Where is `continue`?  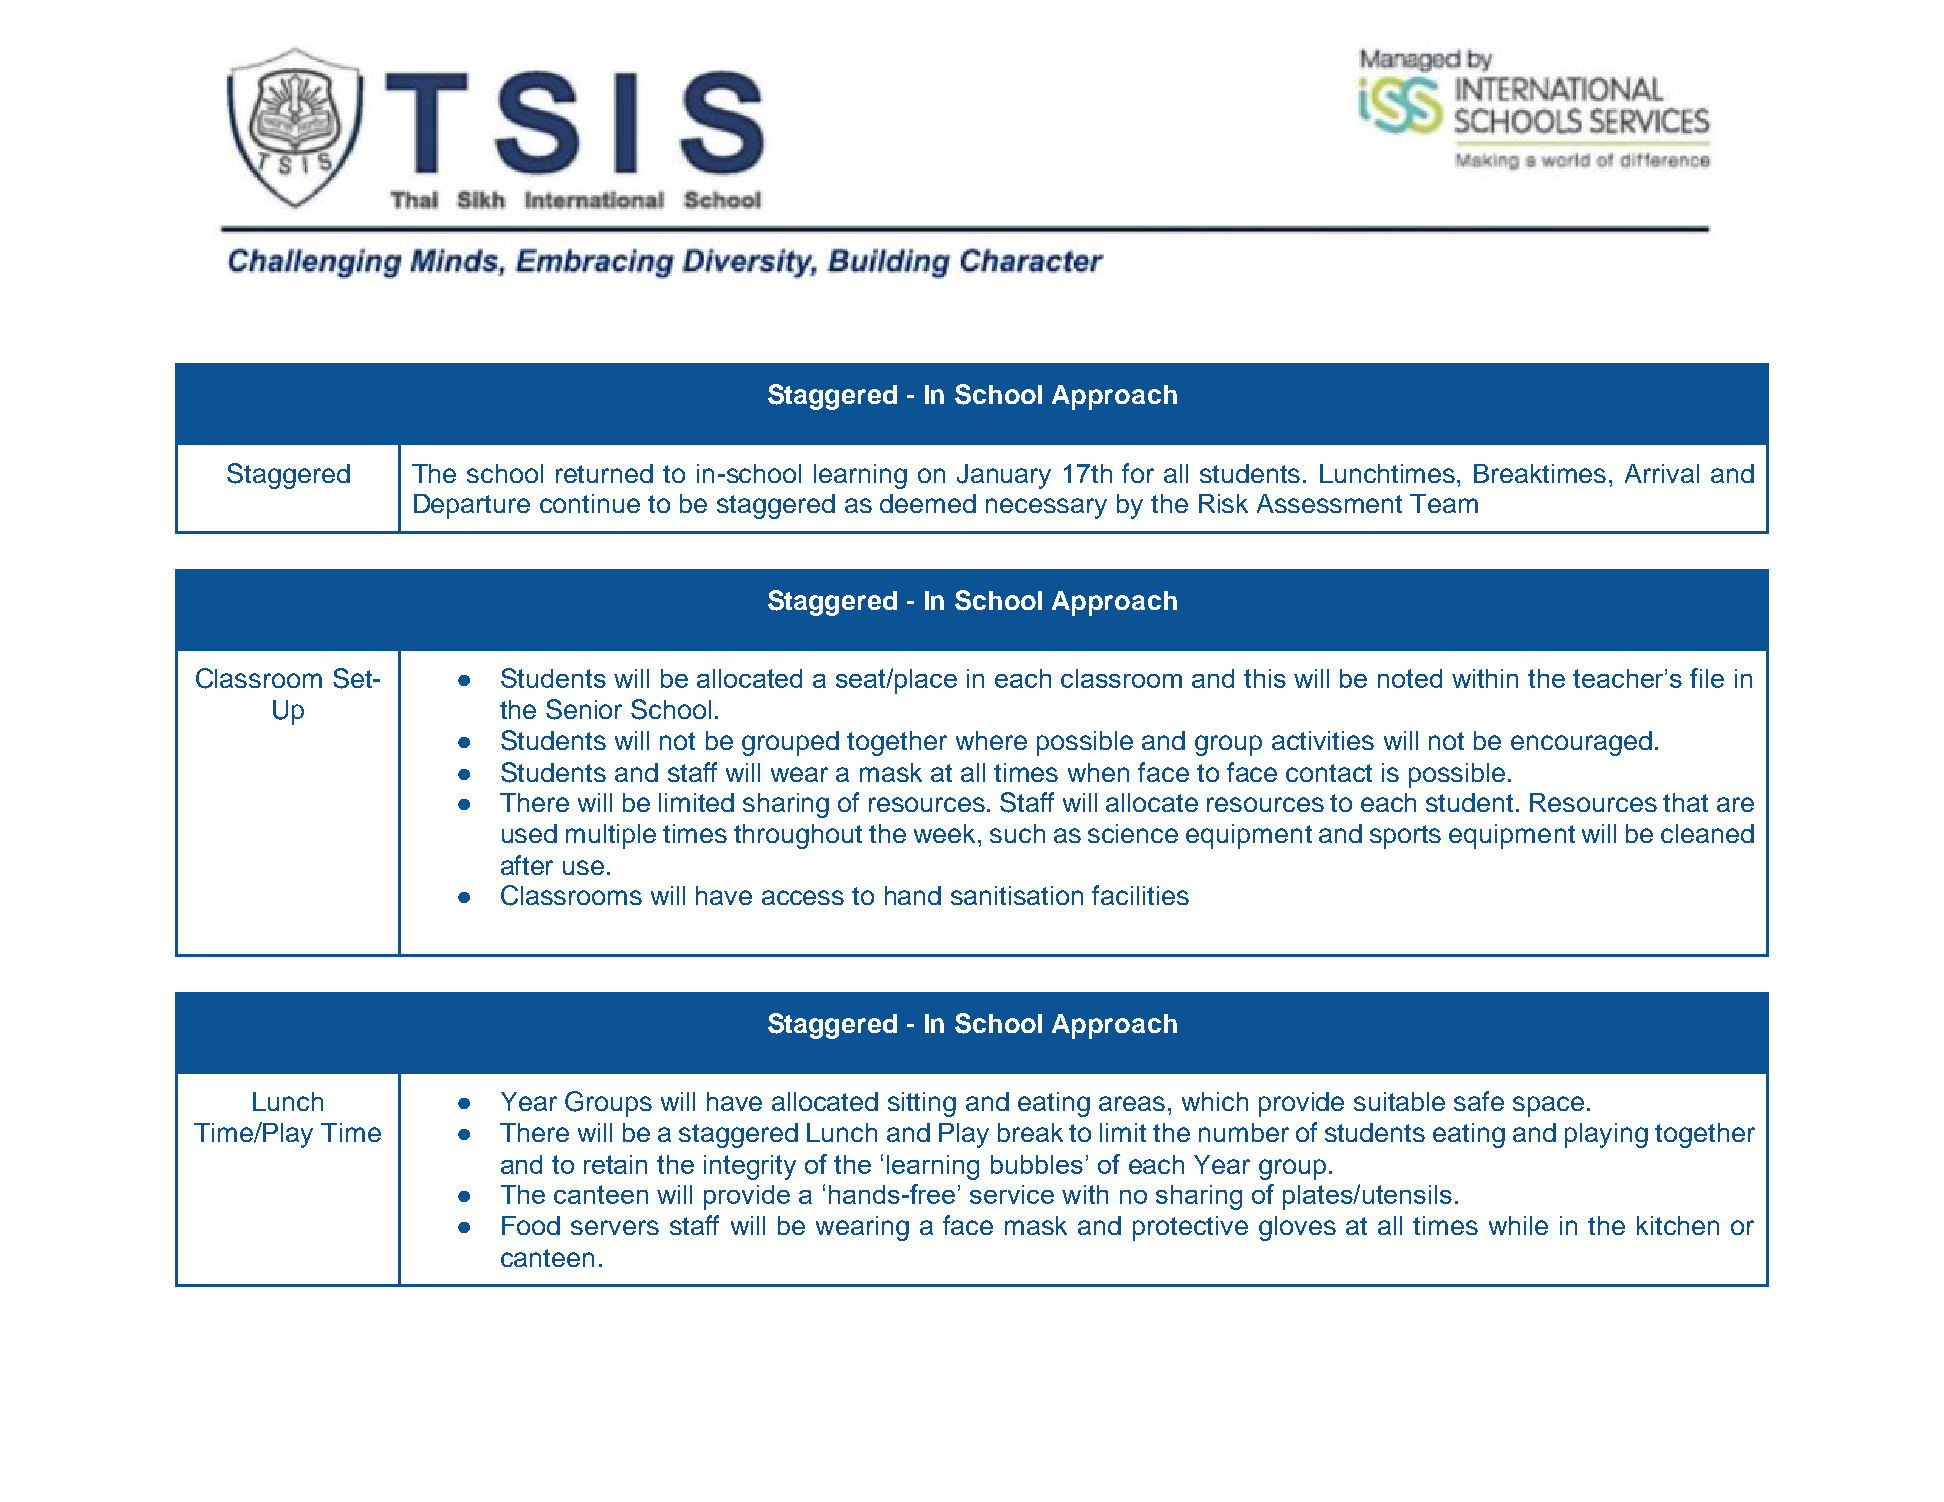 continue is located at coordinates (590, 503).
